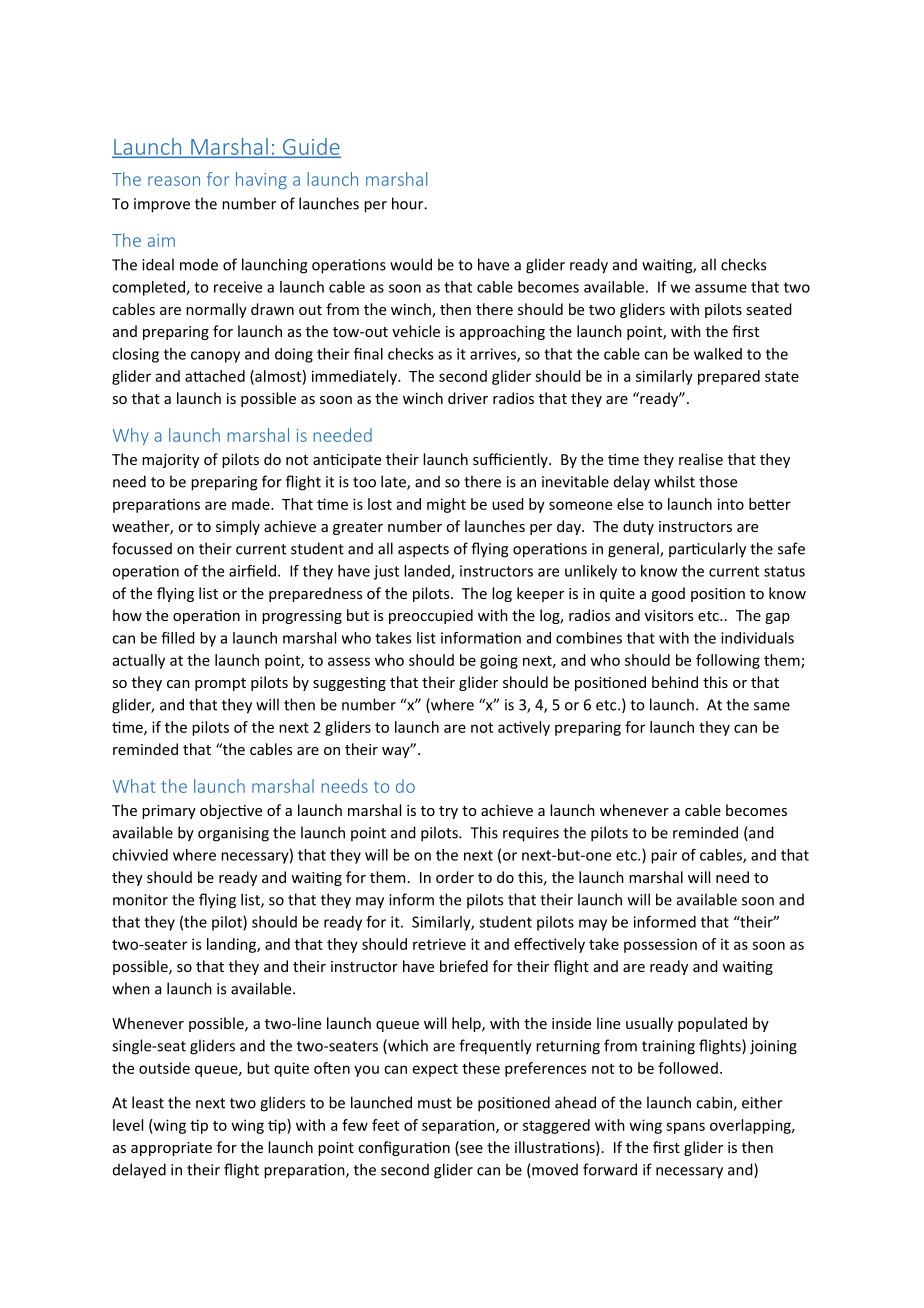 This screenshot has height=1308, width=924. Describe the element at coordinates (220, 684) in the screenshot. I see `prompt` at that location.
